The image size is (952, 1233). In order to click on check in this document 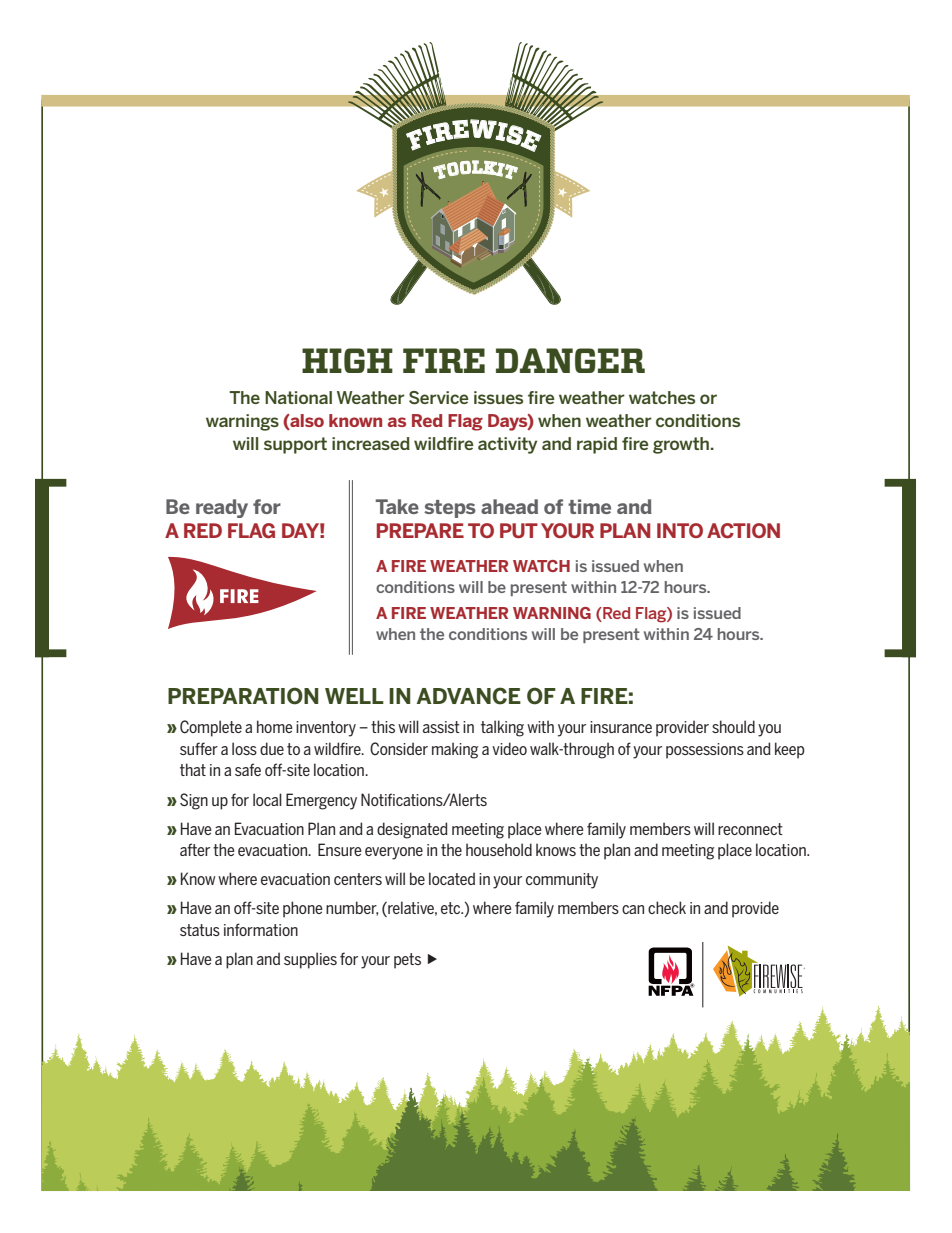, I will do `click(667, 907)`.
